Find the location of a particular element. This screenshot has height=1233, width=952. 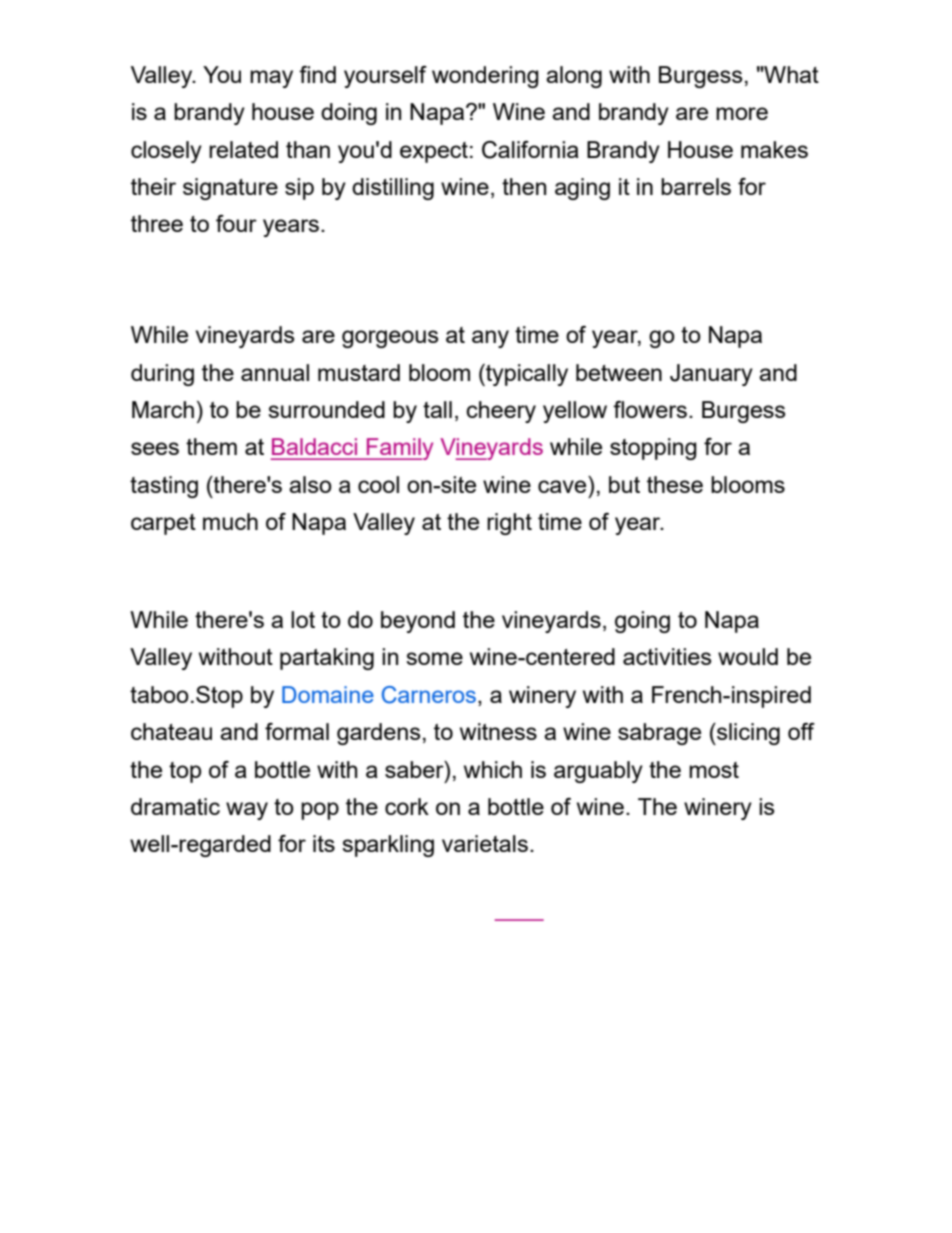

these is located at coordinates (675, 484).
